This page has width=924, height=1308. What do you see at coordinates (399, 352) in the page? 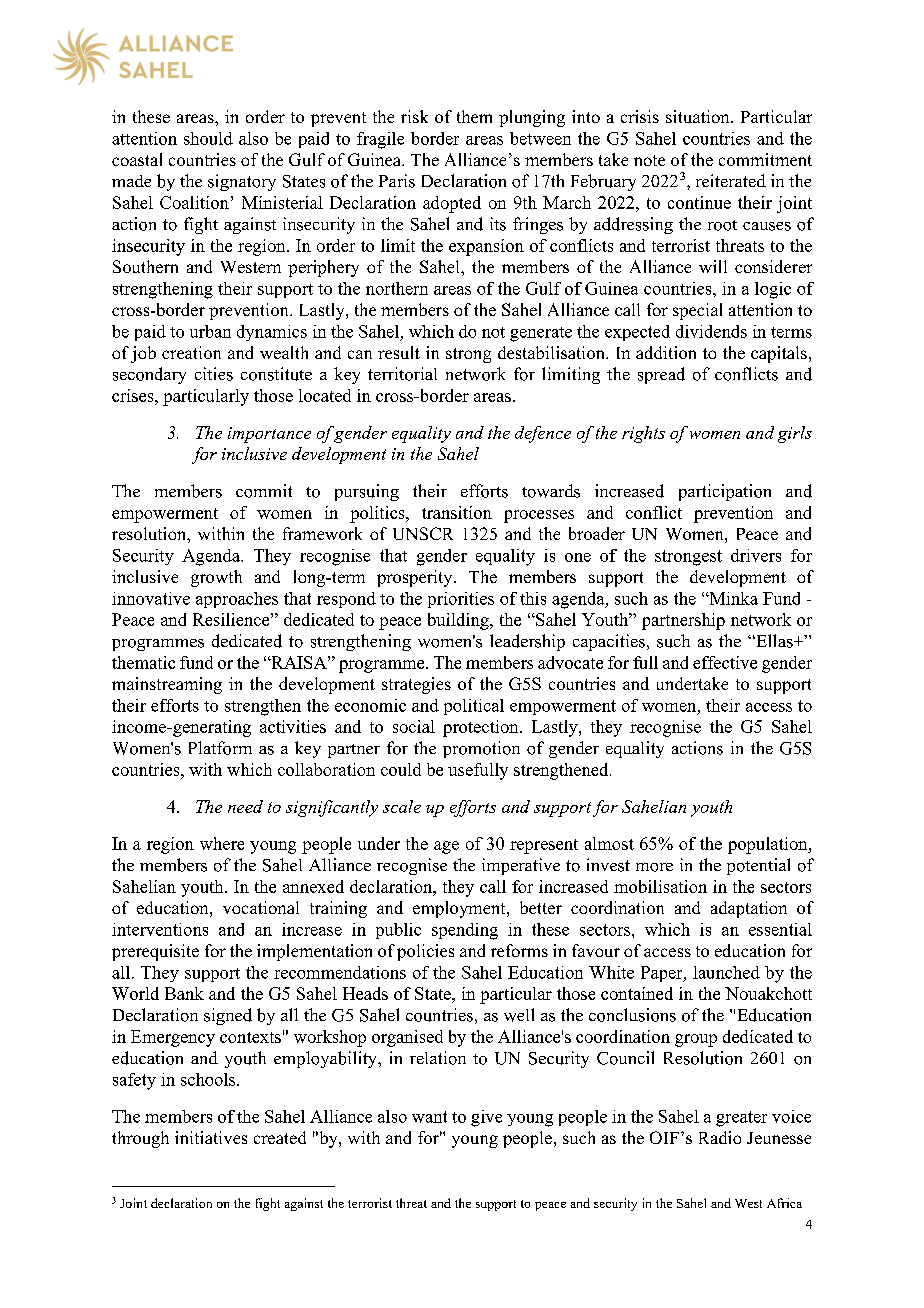
I see `result` at bounding box center [399, 352].
